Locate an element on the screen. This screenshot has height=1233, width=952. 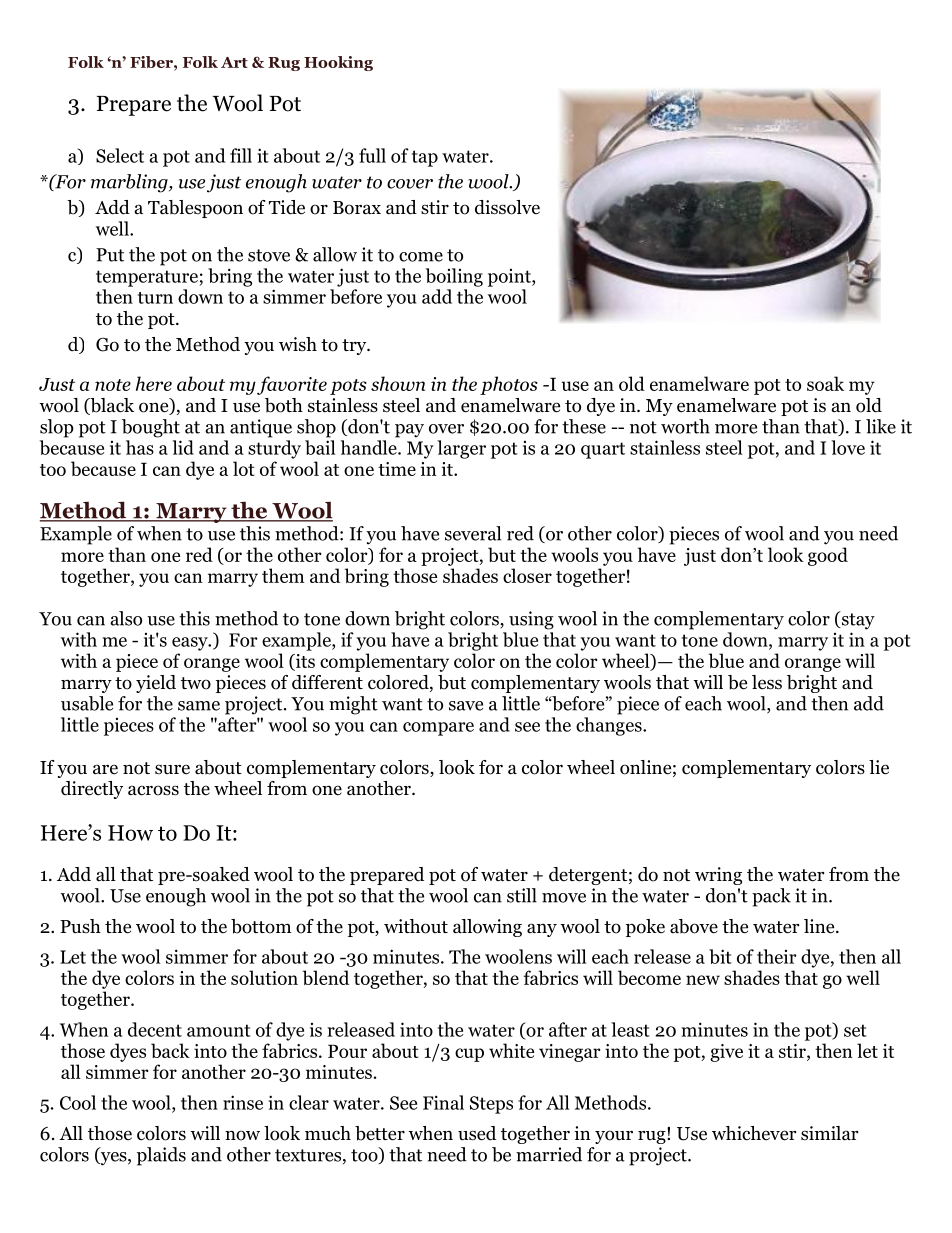
tap is located at coordinates (425, 158).
